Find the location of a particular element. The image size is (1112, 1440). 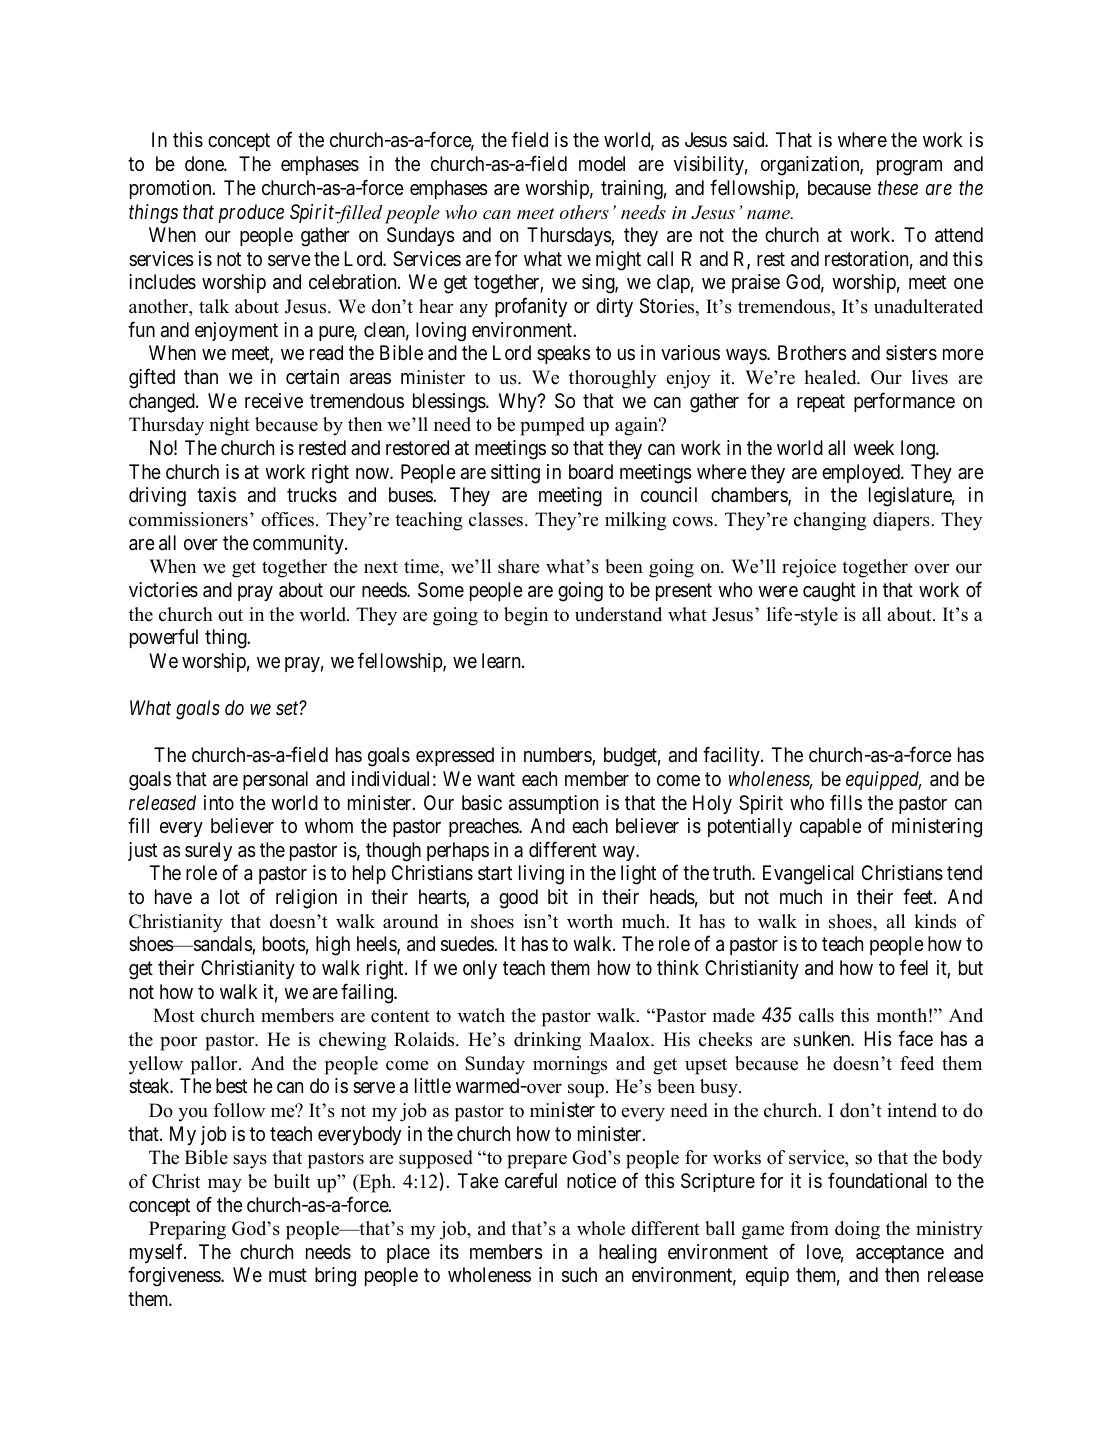

share is located at coordinates (519, 566).
